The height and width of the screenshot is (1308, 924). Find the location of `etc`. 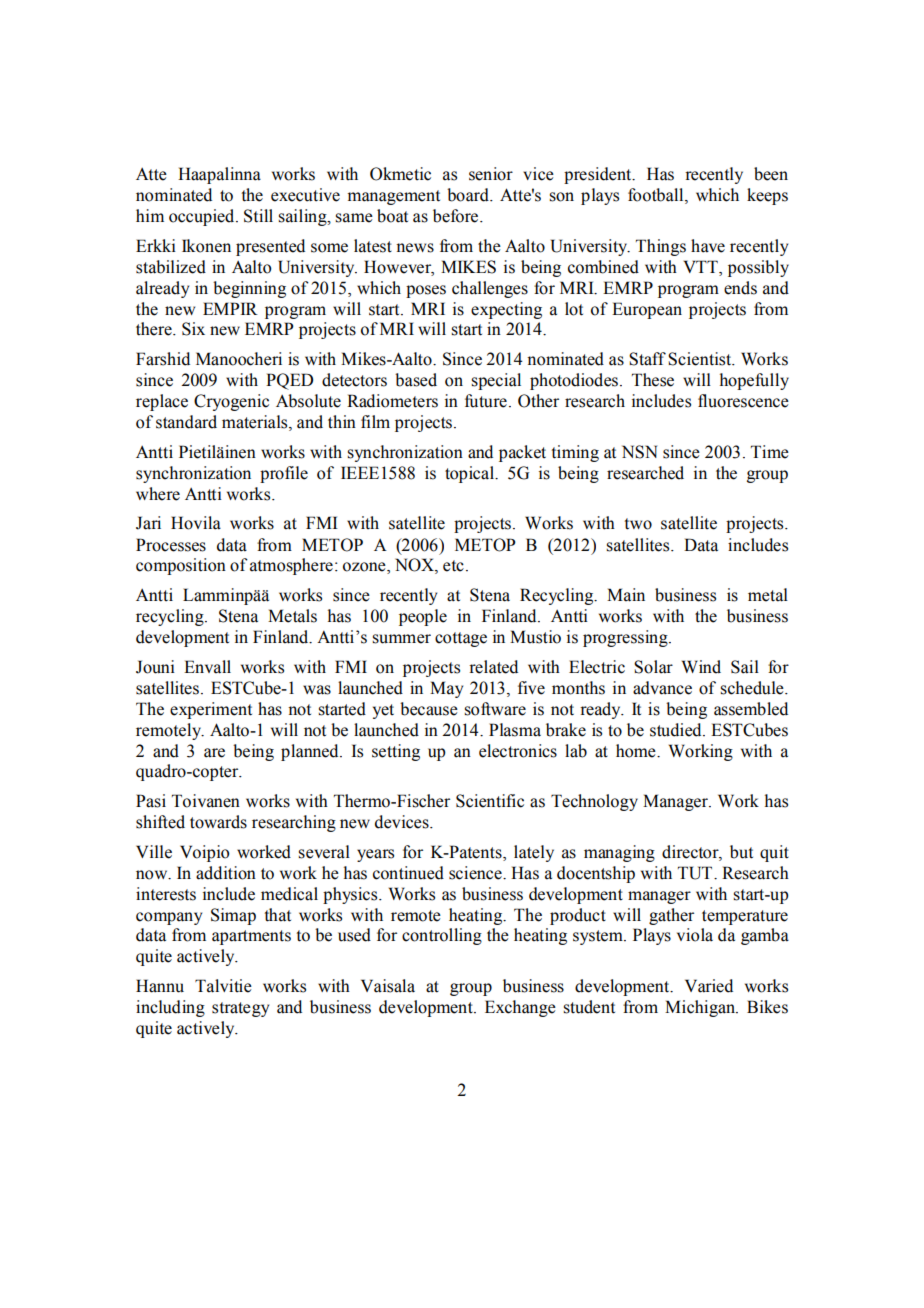

etc is located at coordinates (453, 566).
